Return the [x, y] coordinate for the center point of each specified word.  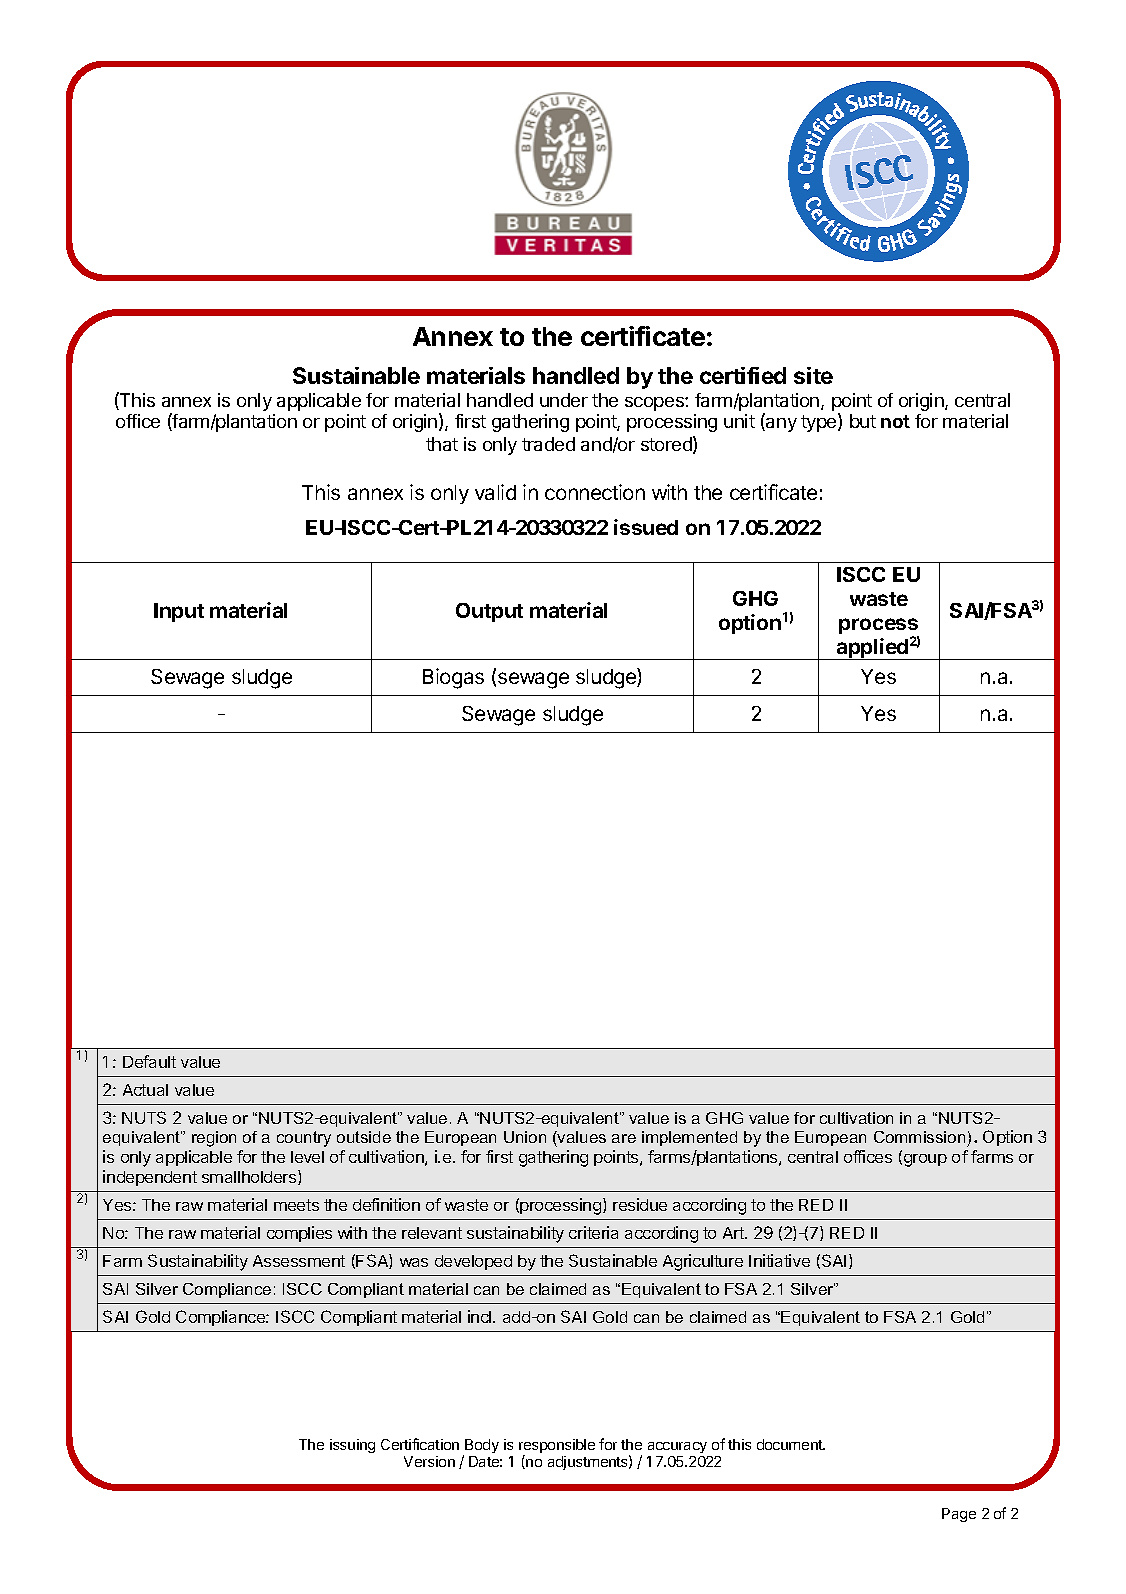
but [863, 421]
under [564, 400]
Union [525, 1137]
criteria [593, 1232]
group [924, 1160]
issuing [352, 1446]
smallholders [250, 1177]
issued [646, 527]
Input [179, 612]
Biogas [453, 678]
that [442, 444]
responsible [557, 1447]
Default [149, 1061]
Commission [919, 1137]
